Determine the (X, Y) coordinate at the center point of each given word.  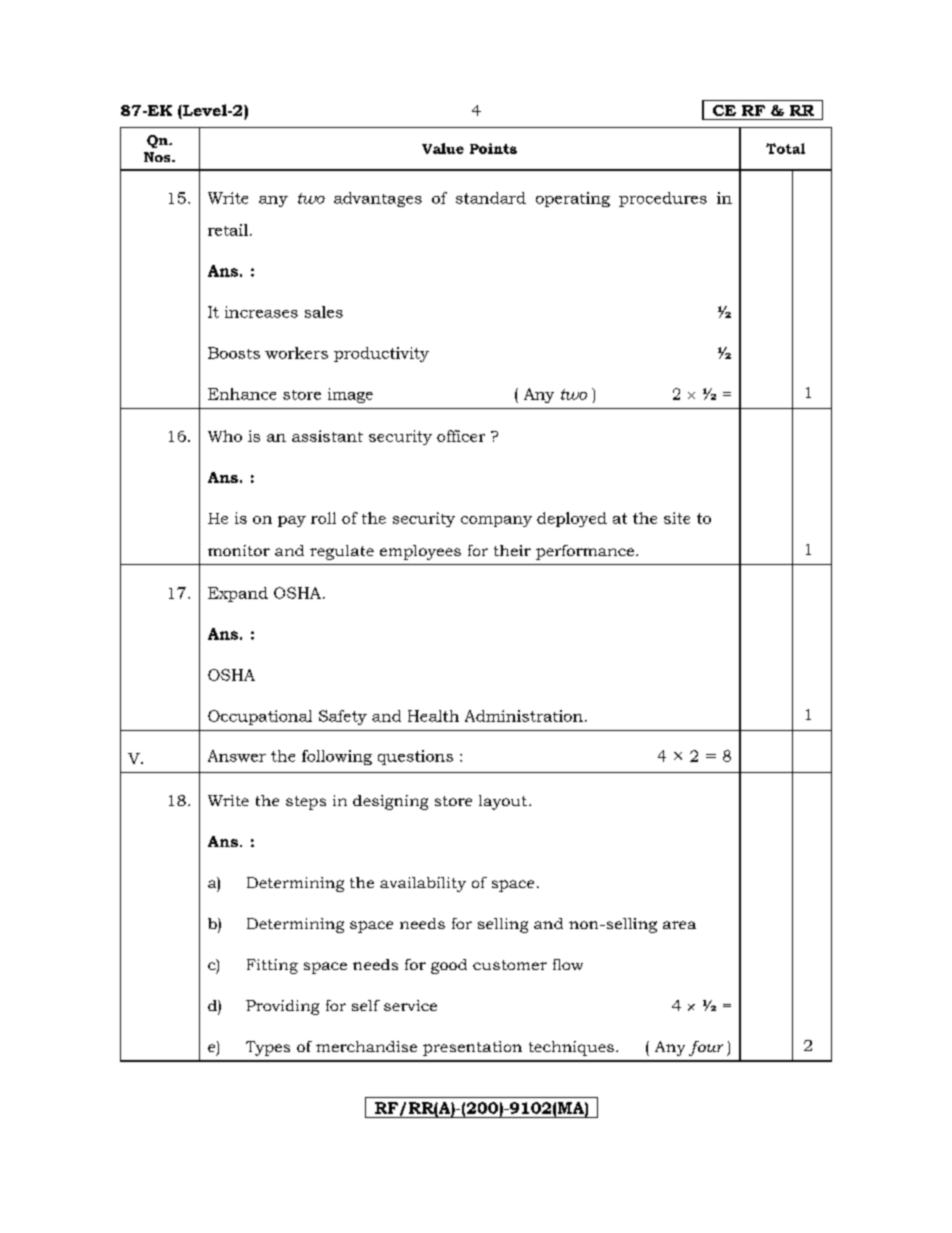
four (706, 1048)
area (679, 925)
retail (228, 230)
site (677, 518)
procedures (663, 199)
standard (491, 198)
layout (504, 802)
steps (306, 803)
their (512, 550)
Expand (238, 594)
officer (461, 436)
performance (586, 552)
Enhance (242, 394)
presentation (472, 1048)
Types (268, 1048)
